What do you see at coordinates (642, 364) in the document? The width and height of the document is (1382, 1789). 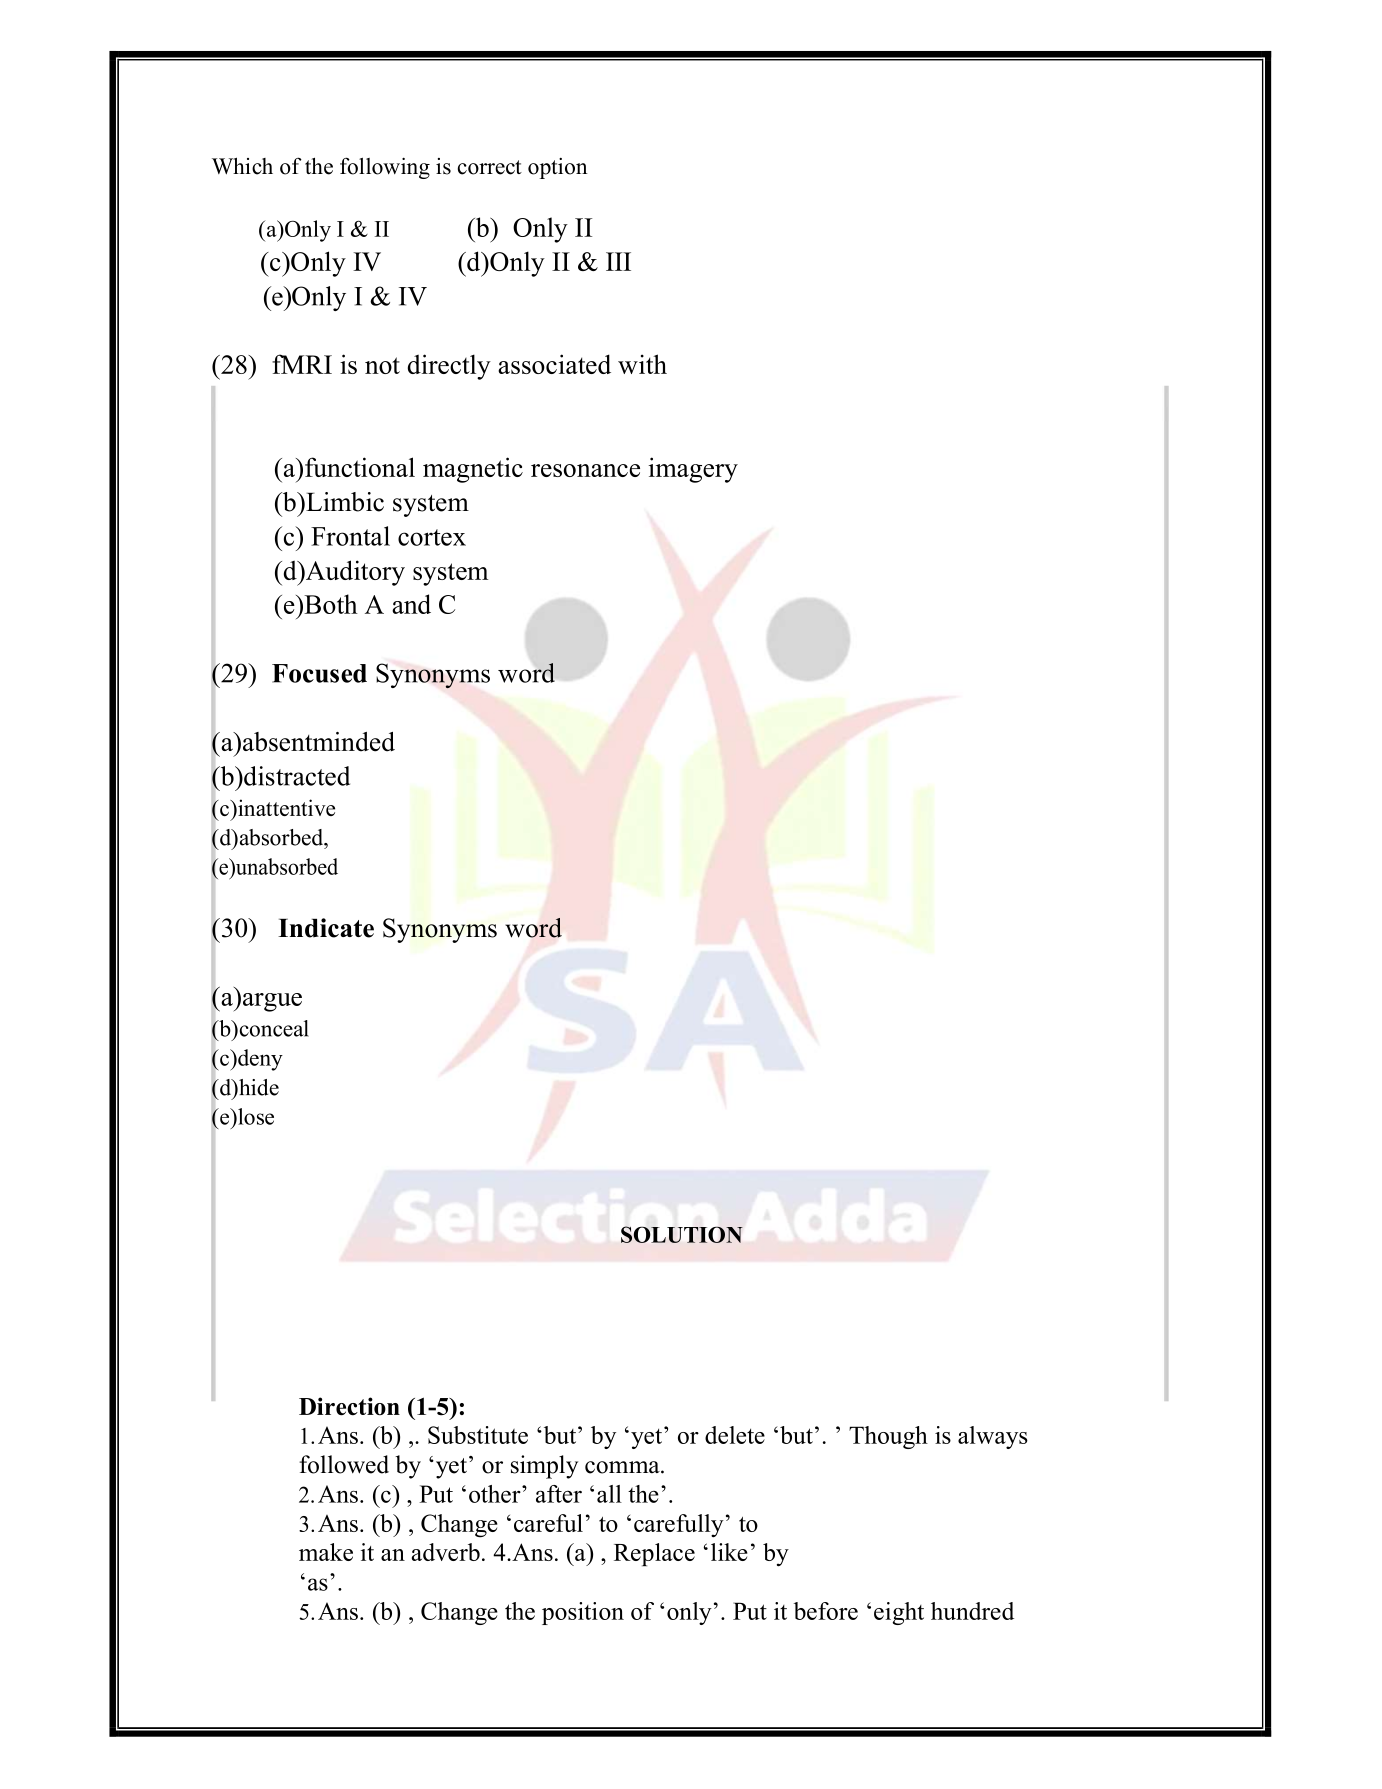 I see `with` at bounding box center [642, 364].
